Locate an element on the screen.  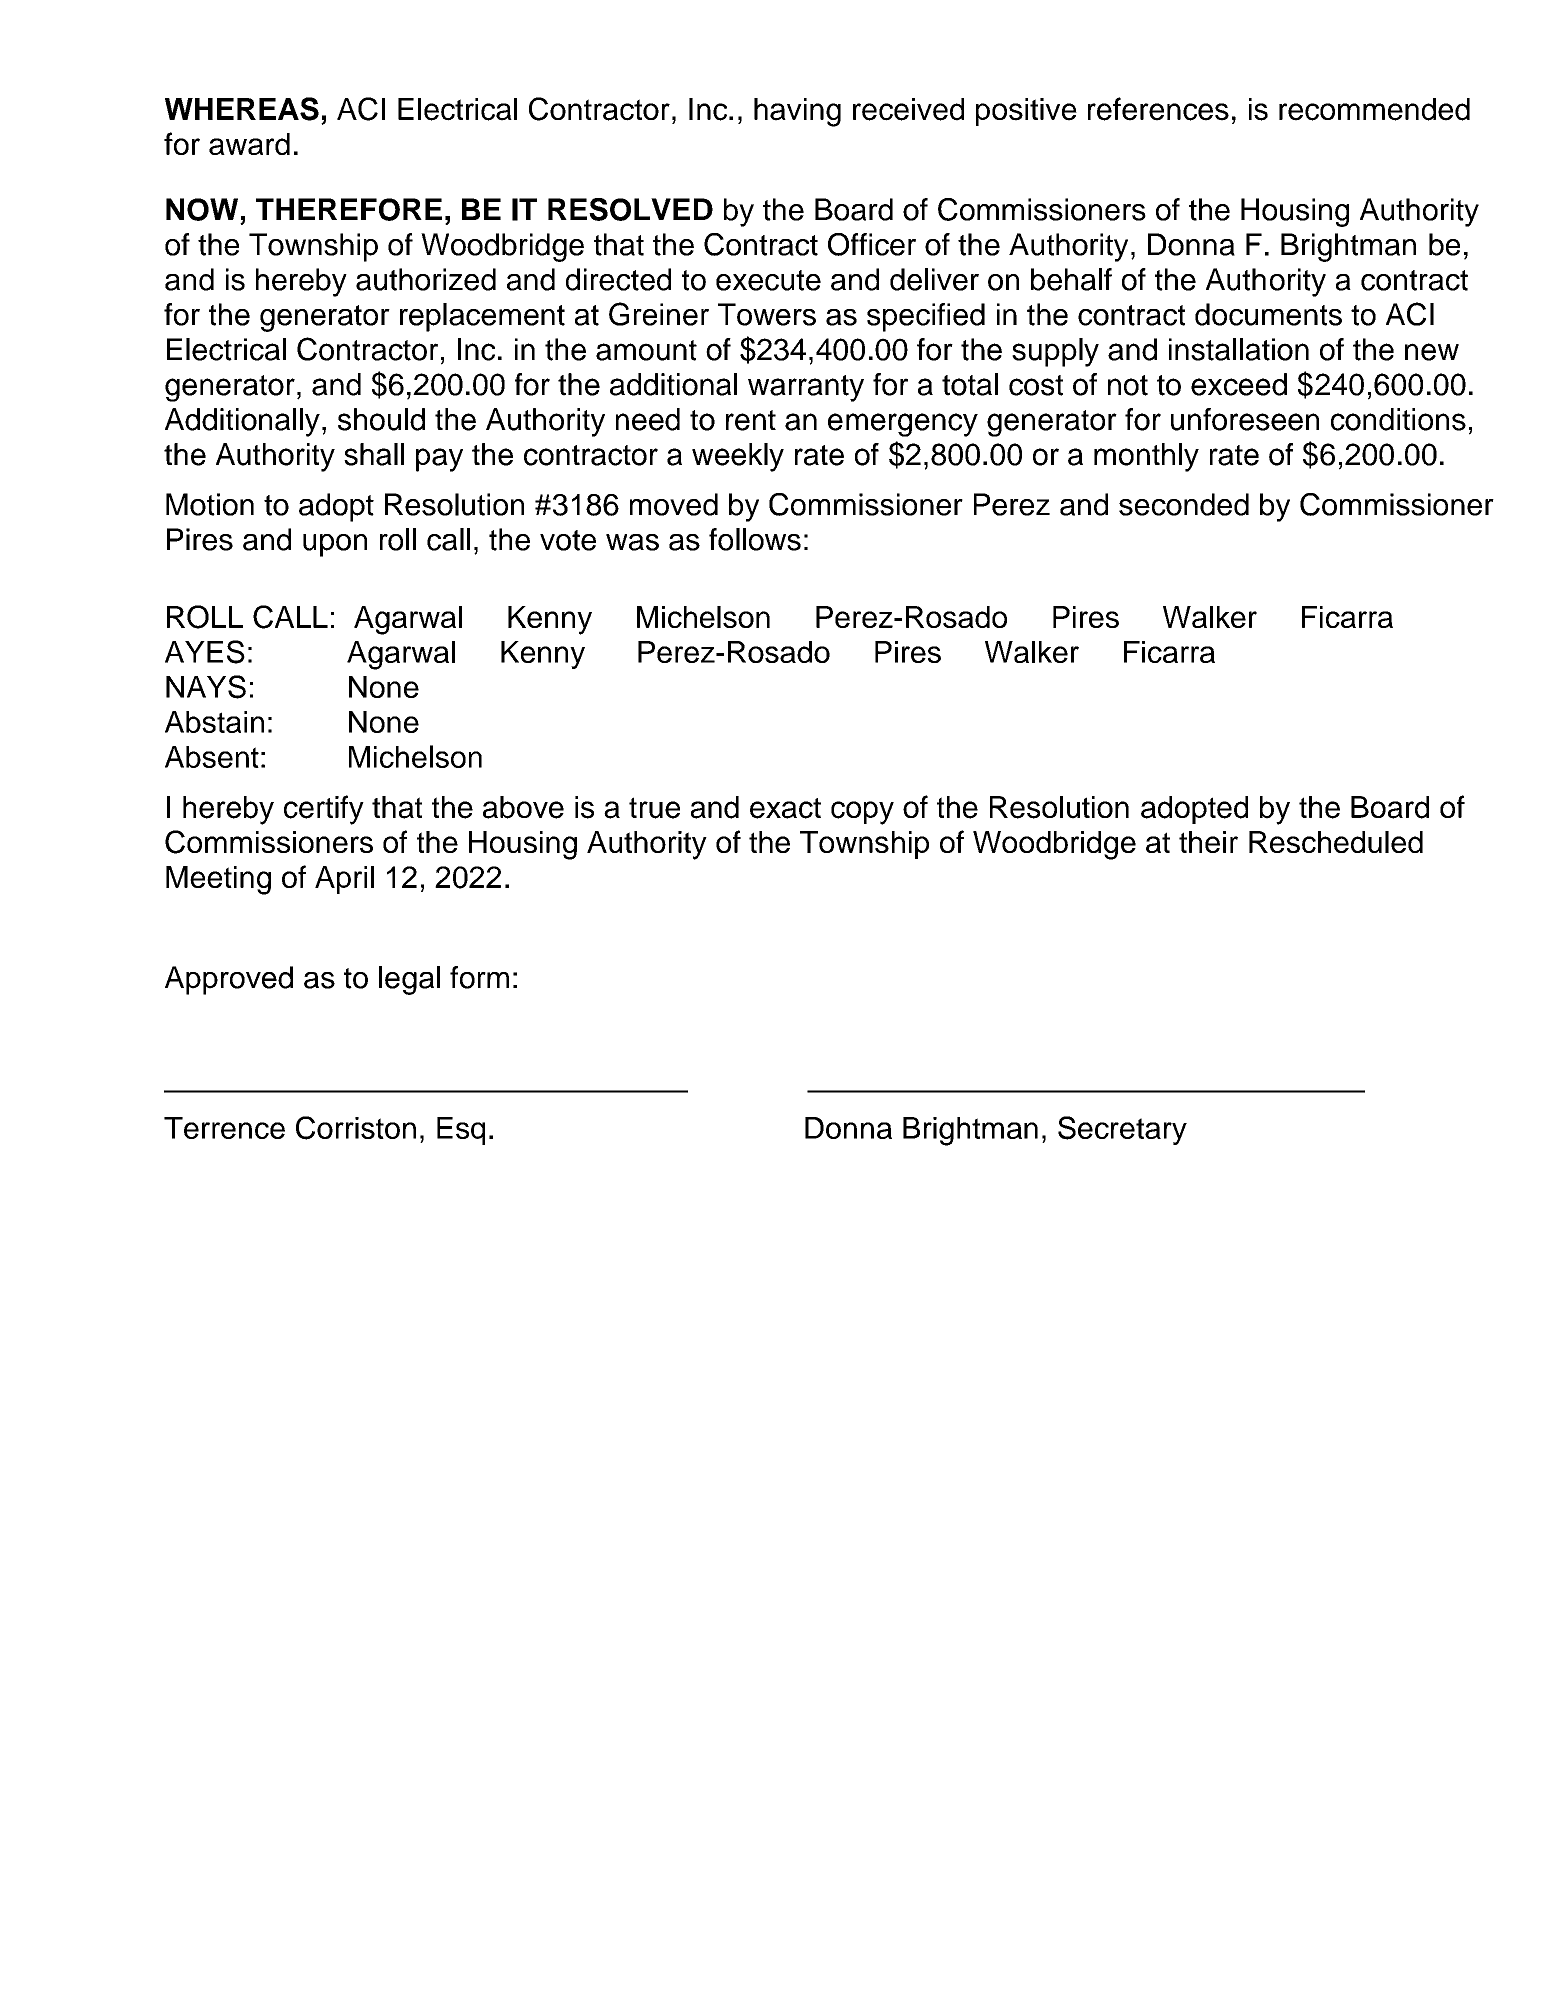
follows is located at coordinates (755, 539).
